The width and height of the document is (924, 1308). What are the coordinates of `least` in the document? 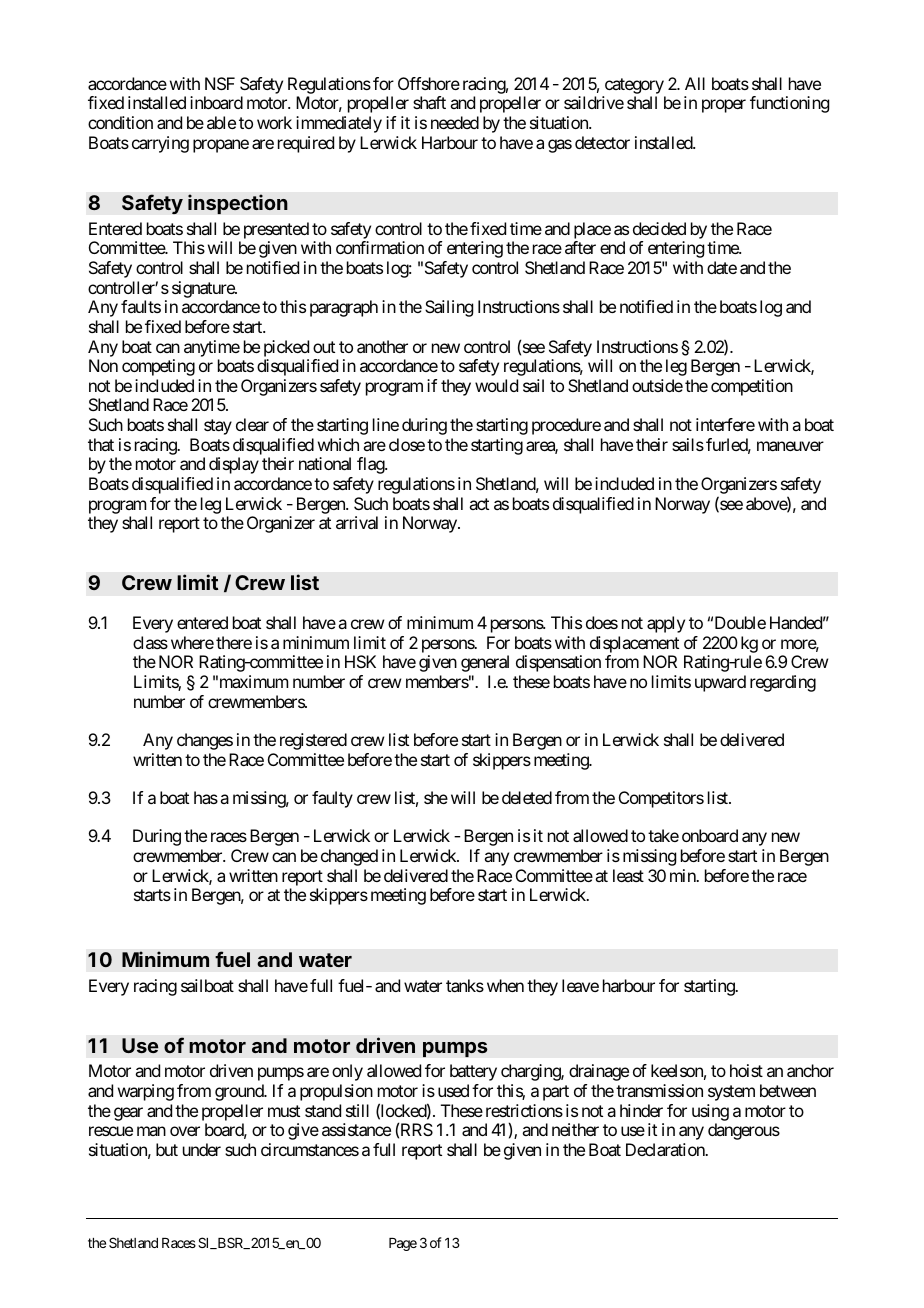 It's located at (628, 875).
